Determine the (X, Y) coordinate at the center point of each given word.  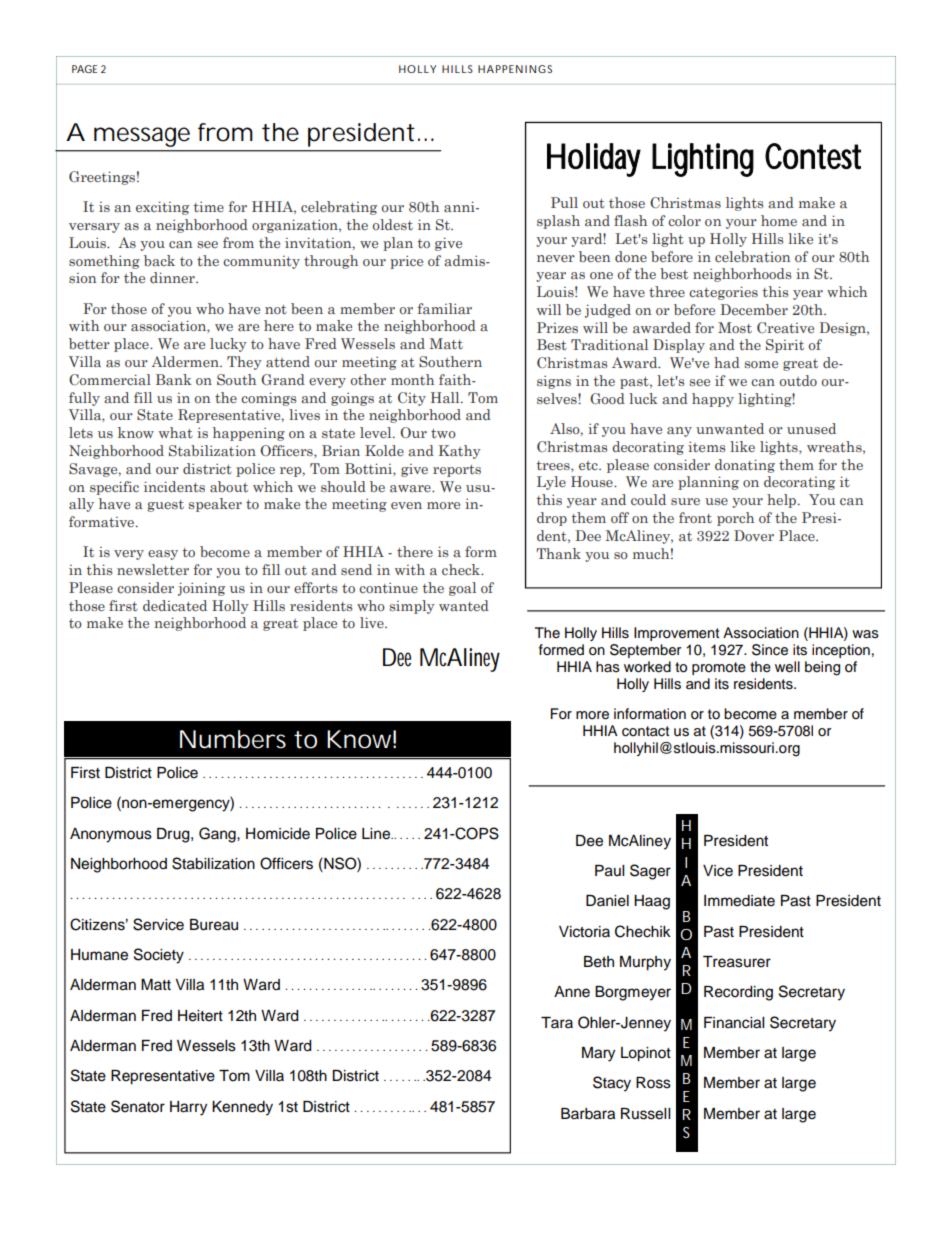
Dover (754, 535)
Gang (218, 835)
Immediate (739, 901)
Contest (813, 156)
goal (462, 589)
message (142, 137)
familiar (445, 309)
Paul (609, 871)
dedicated (175, 606)
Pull (564, 202)
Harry (188, 1108)
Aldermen (186, 361)
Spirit (785, 346)
